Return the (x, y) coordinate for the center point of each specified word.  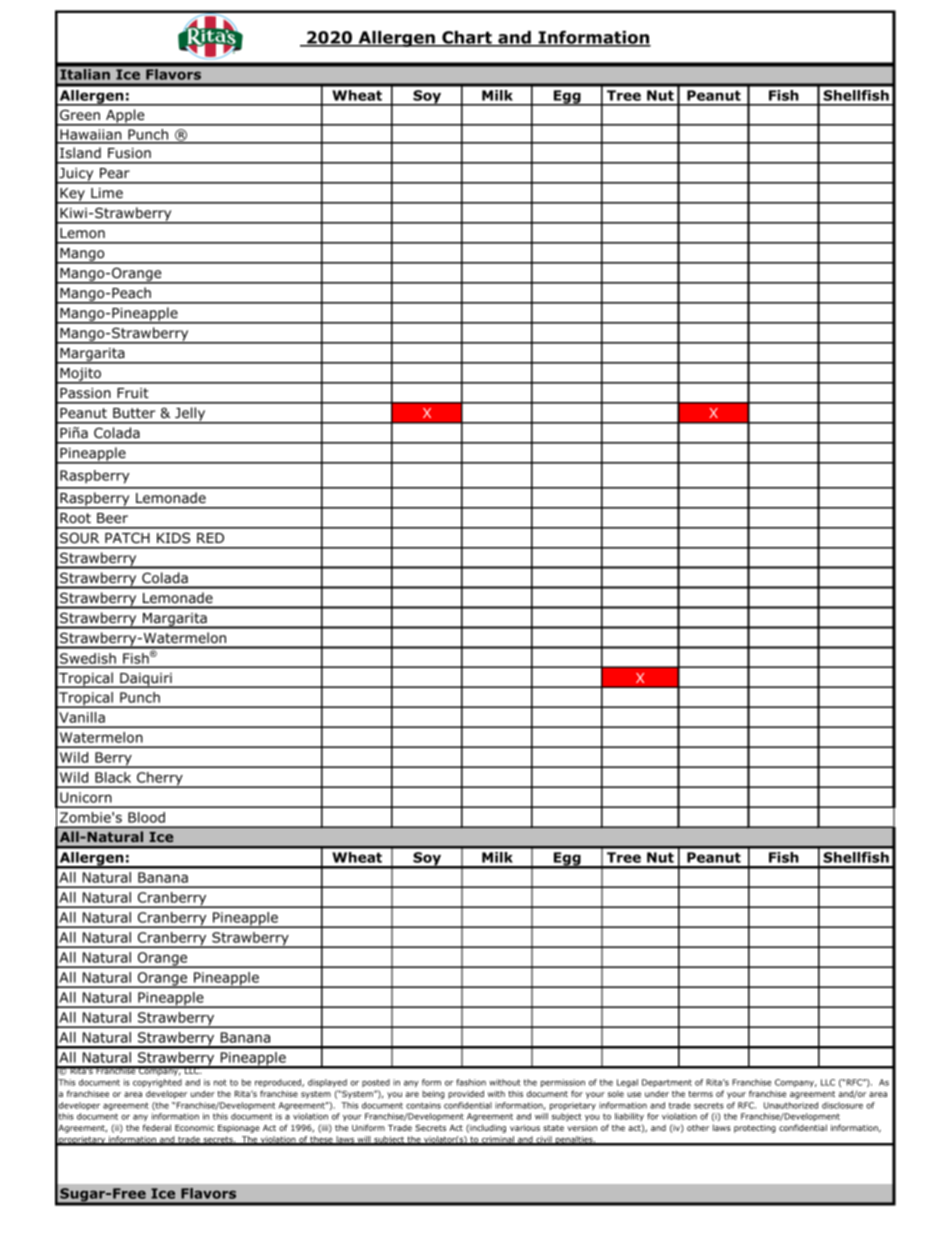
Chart (467, 38)
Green (80, 114)
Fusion (129, 153)
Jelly (190, 415)
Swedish (88, 660)
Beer (112, 518)
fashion (471, 1082)
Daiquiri (146, 680)
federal (157, 1127)
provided (466, 1094)
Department (667, 1083)
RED (210, 538)
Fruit (133, 393)
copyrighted (157, 1083)
